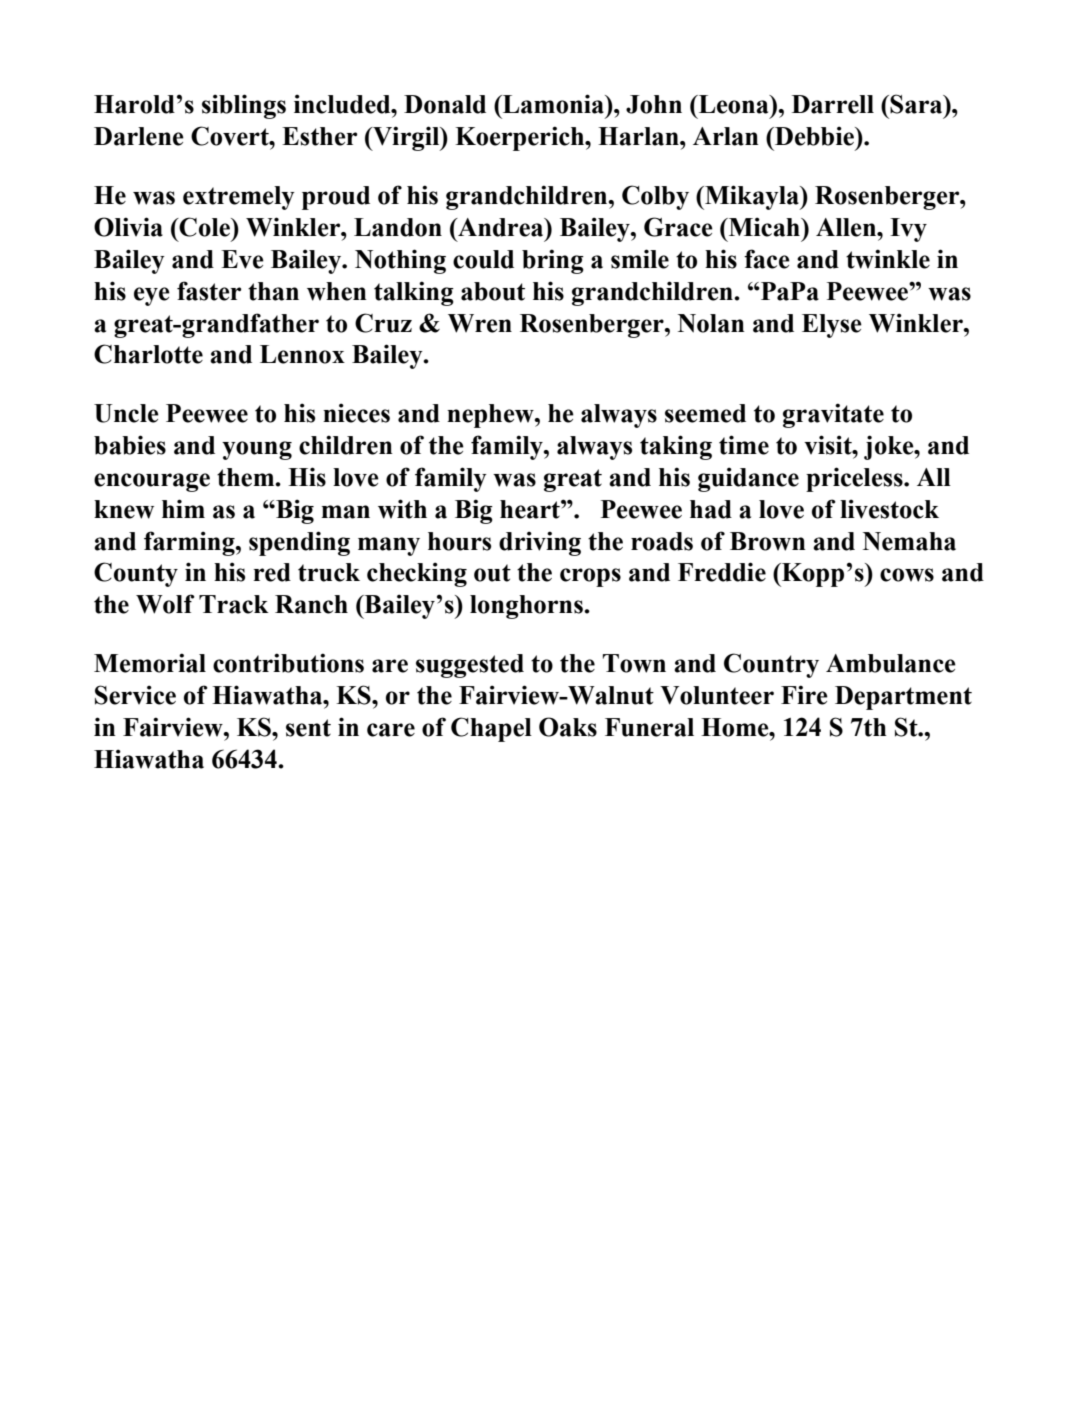 Image resolution: width=1085 pixels, height=1404 pixels. Describe the element at coordinates (568, 727) in the image. I see `Oaks` at that location.
